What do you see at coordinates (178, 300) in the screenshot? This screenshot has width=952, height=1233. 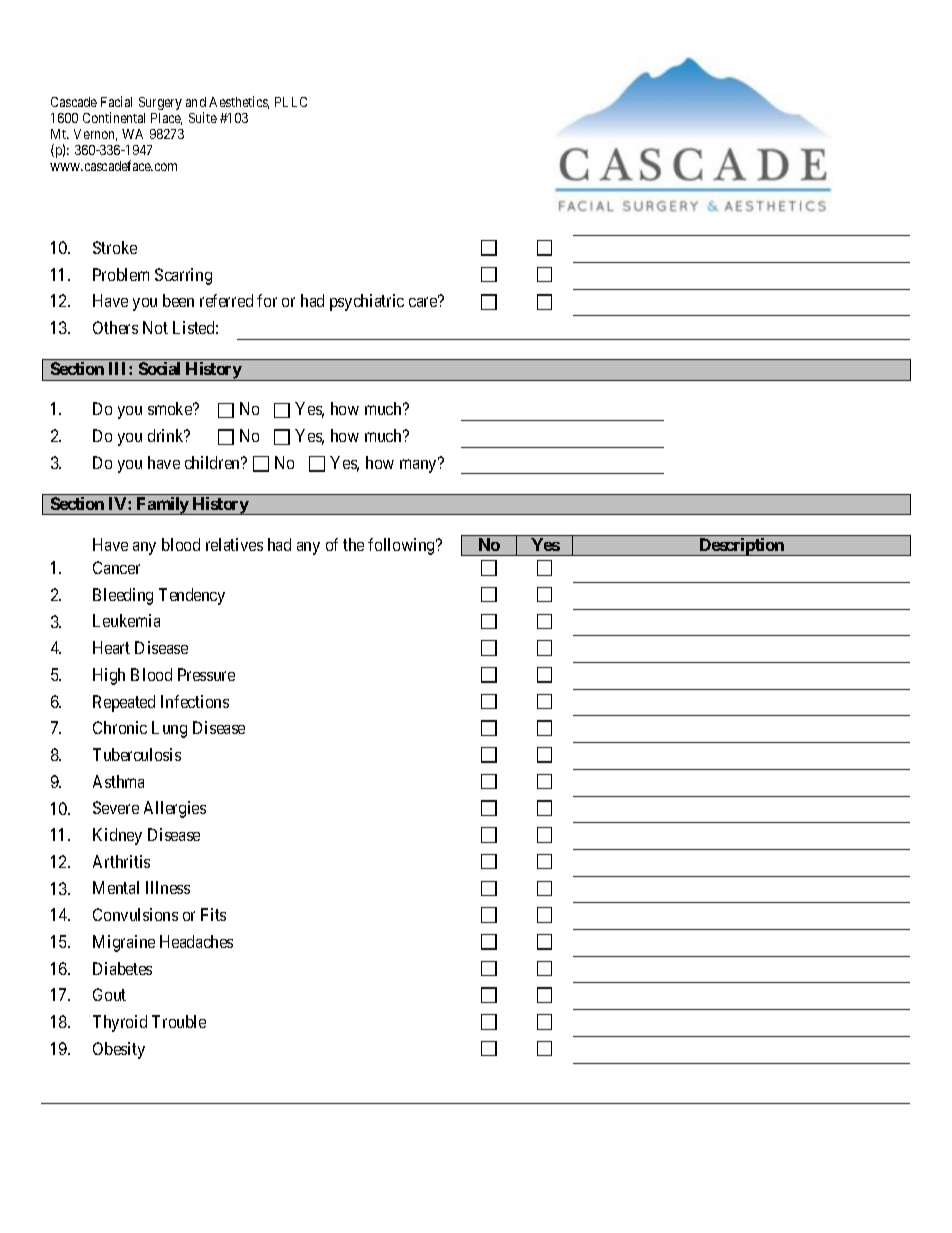 I see `been` at bounding box center [178, 300].
